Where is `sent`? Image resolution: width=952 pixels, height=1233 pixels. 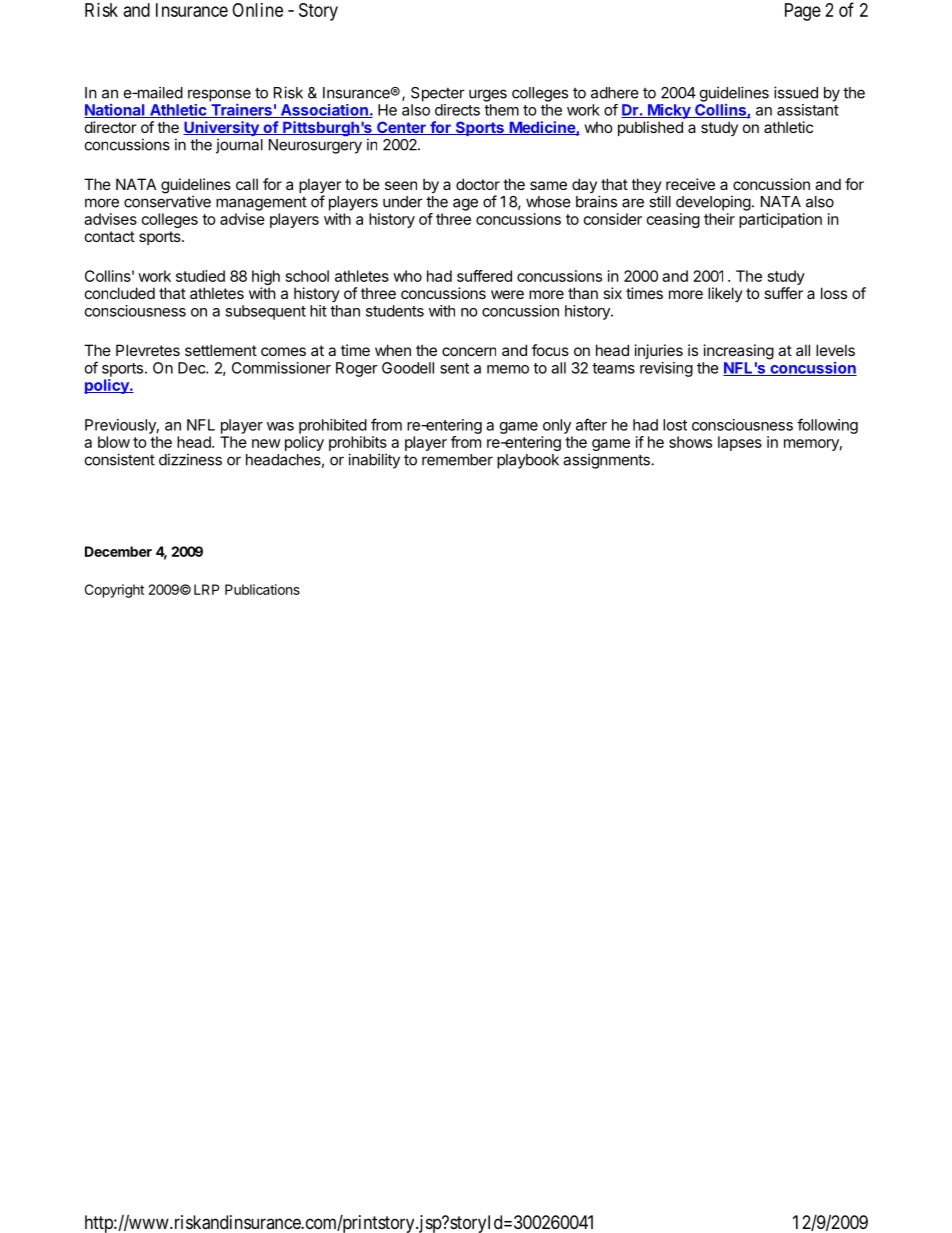
sent is located at coordinates (454, 368).
